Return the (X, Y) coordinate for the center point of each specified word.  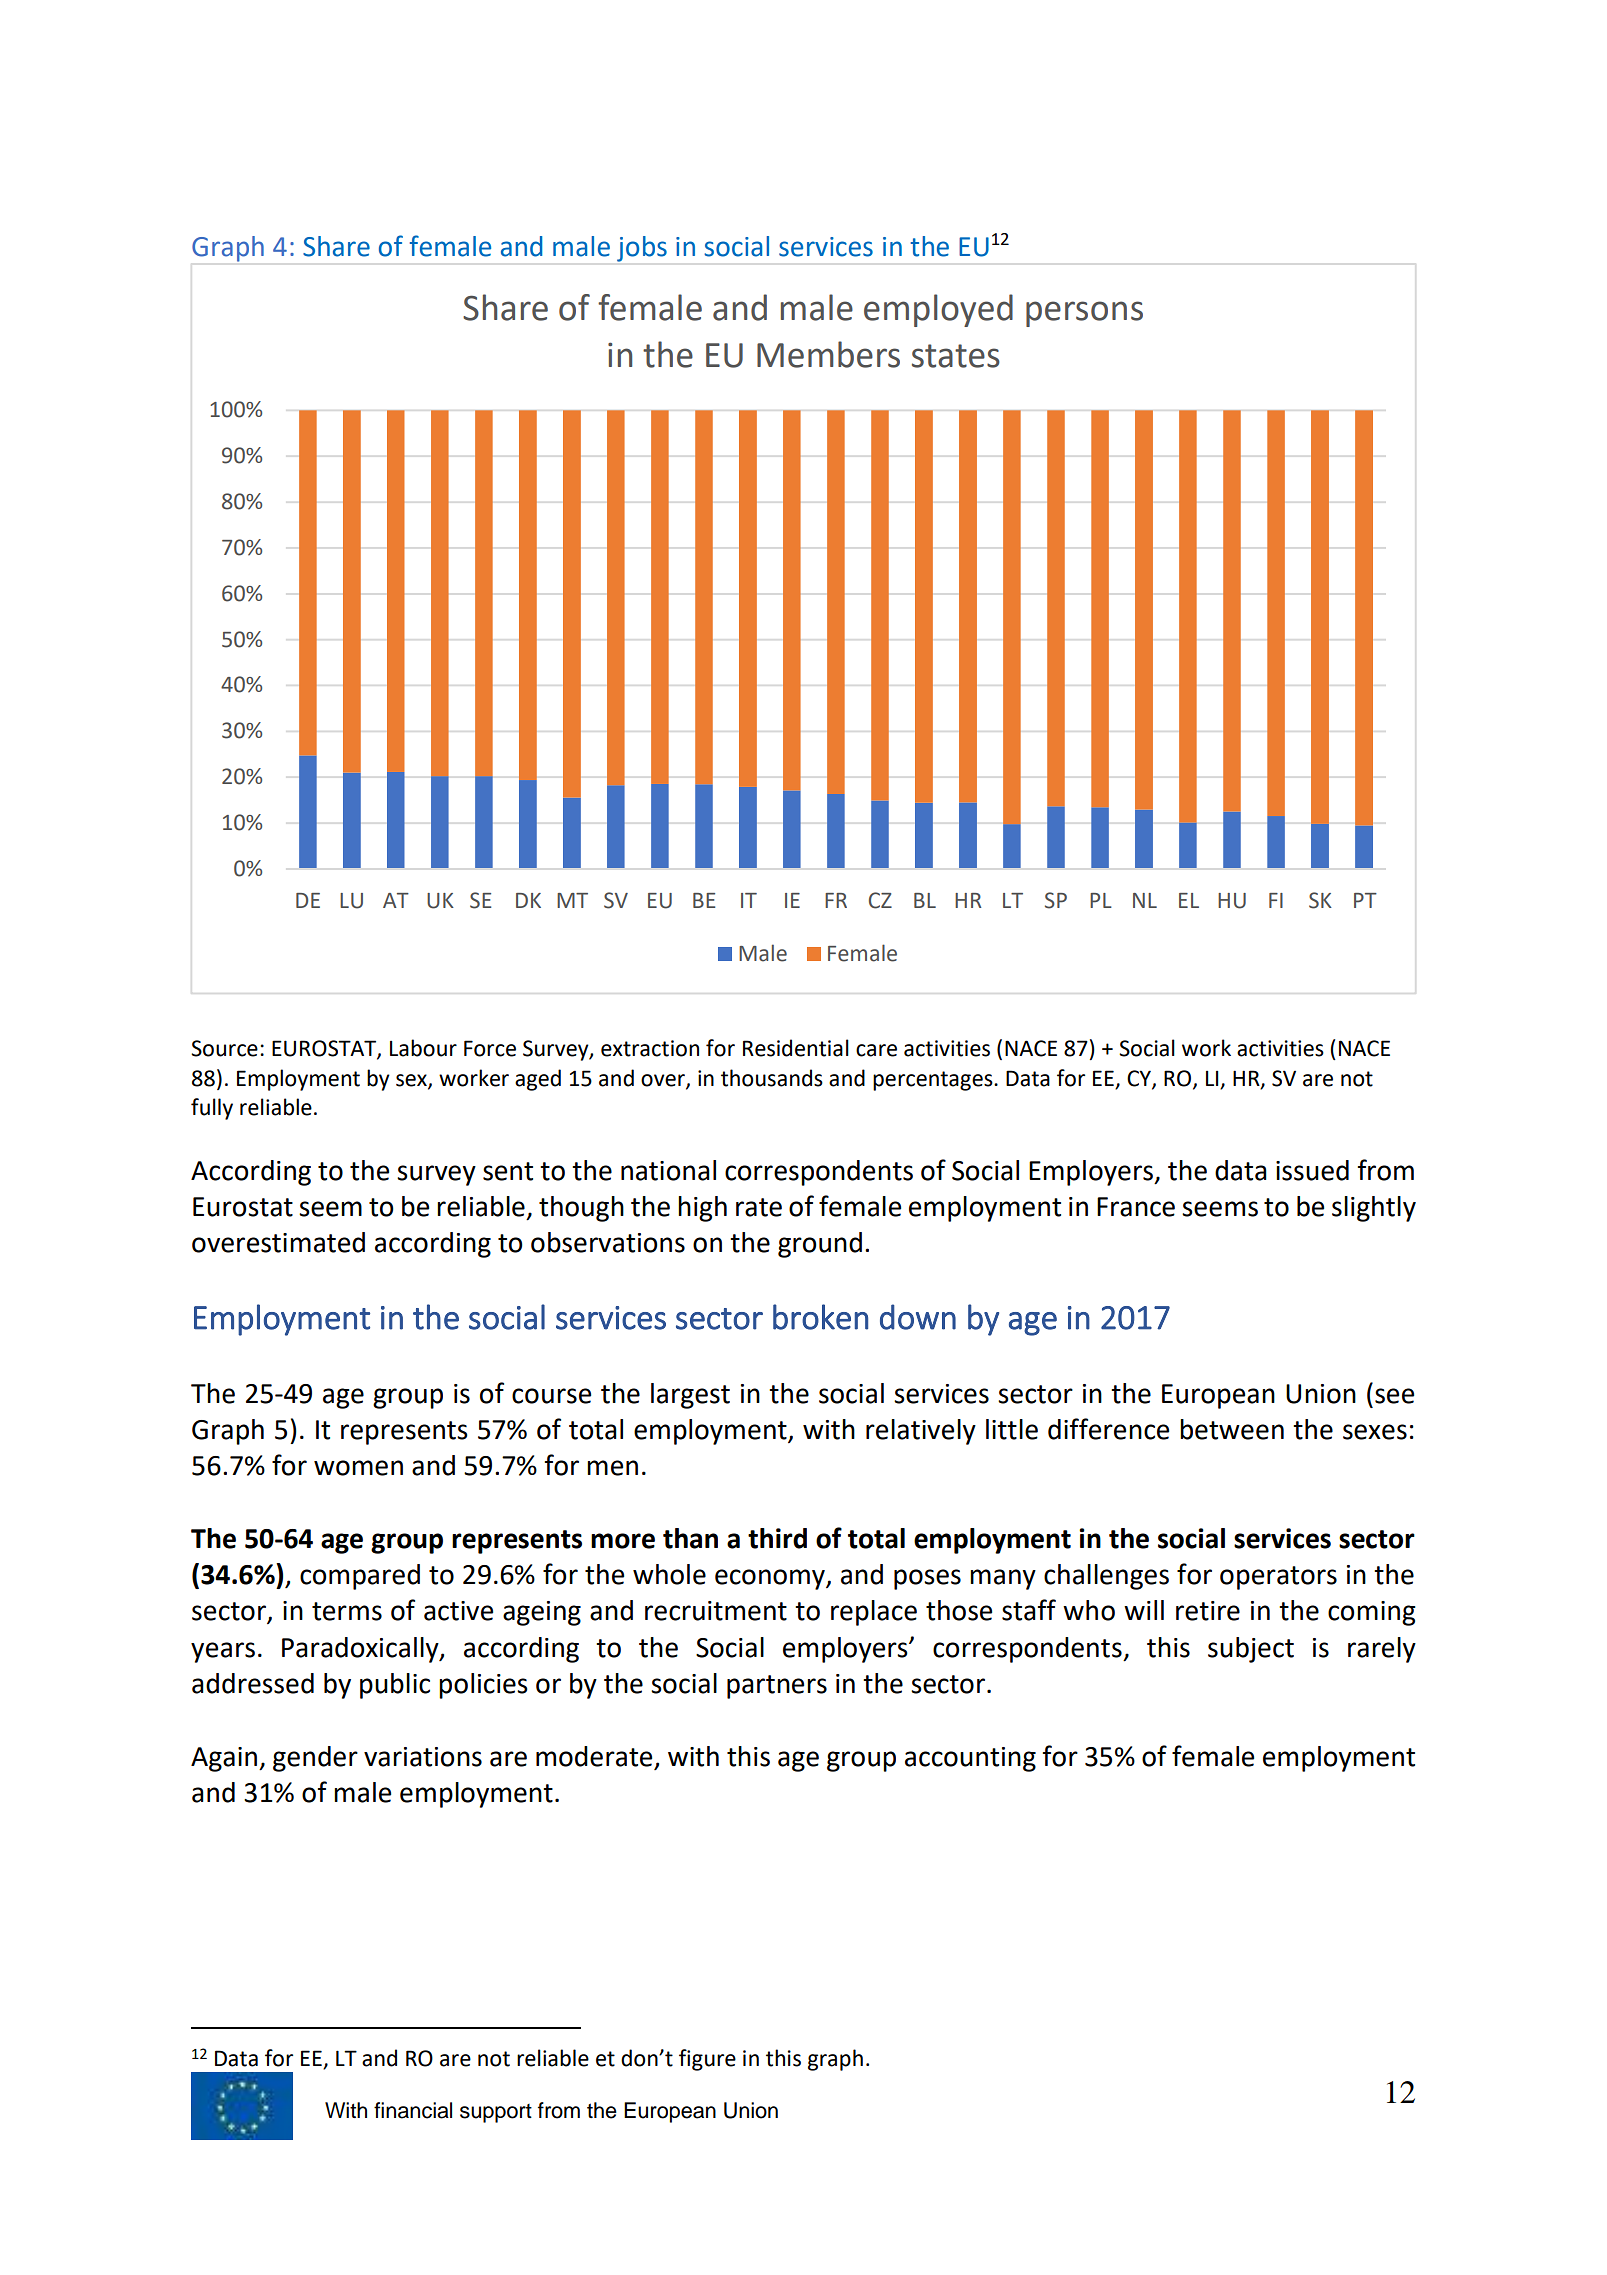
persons (1084, 314)
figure (707, 2060)
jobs (642, 249)
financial (413, 2110)
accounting (970, 1759)
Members (828, 354)
